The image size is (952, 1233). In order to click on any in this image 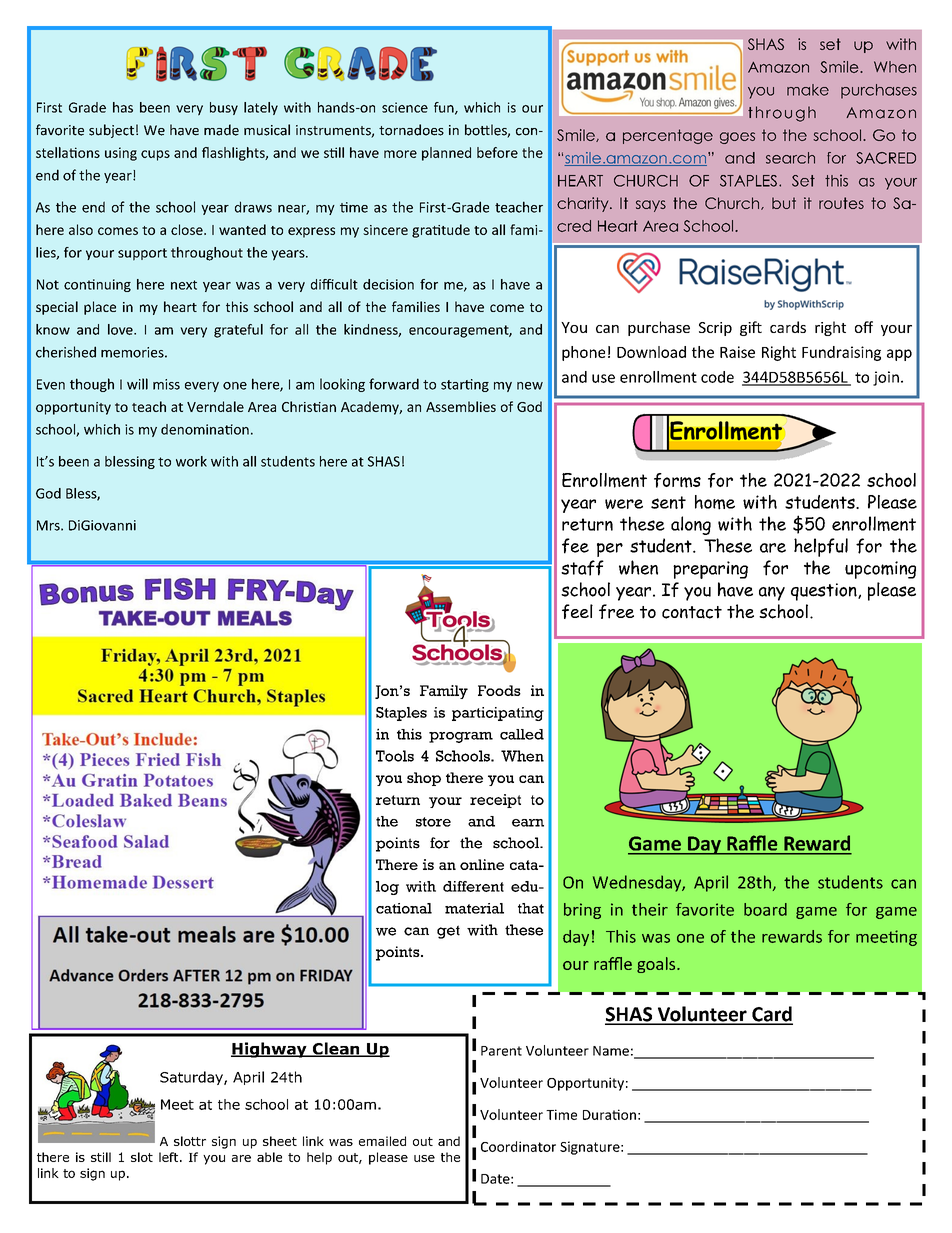, I will do `click(772, 593)`.
